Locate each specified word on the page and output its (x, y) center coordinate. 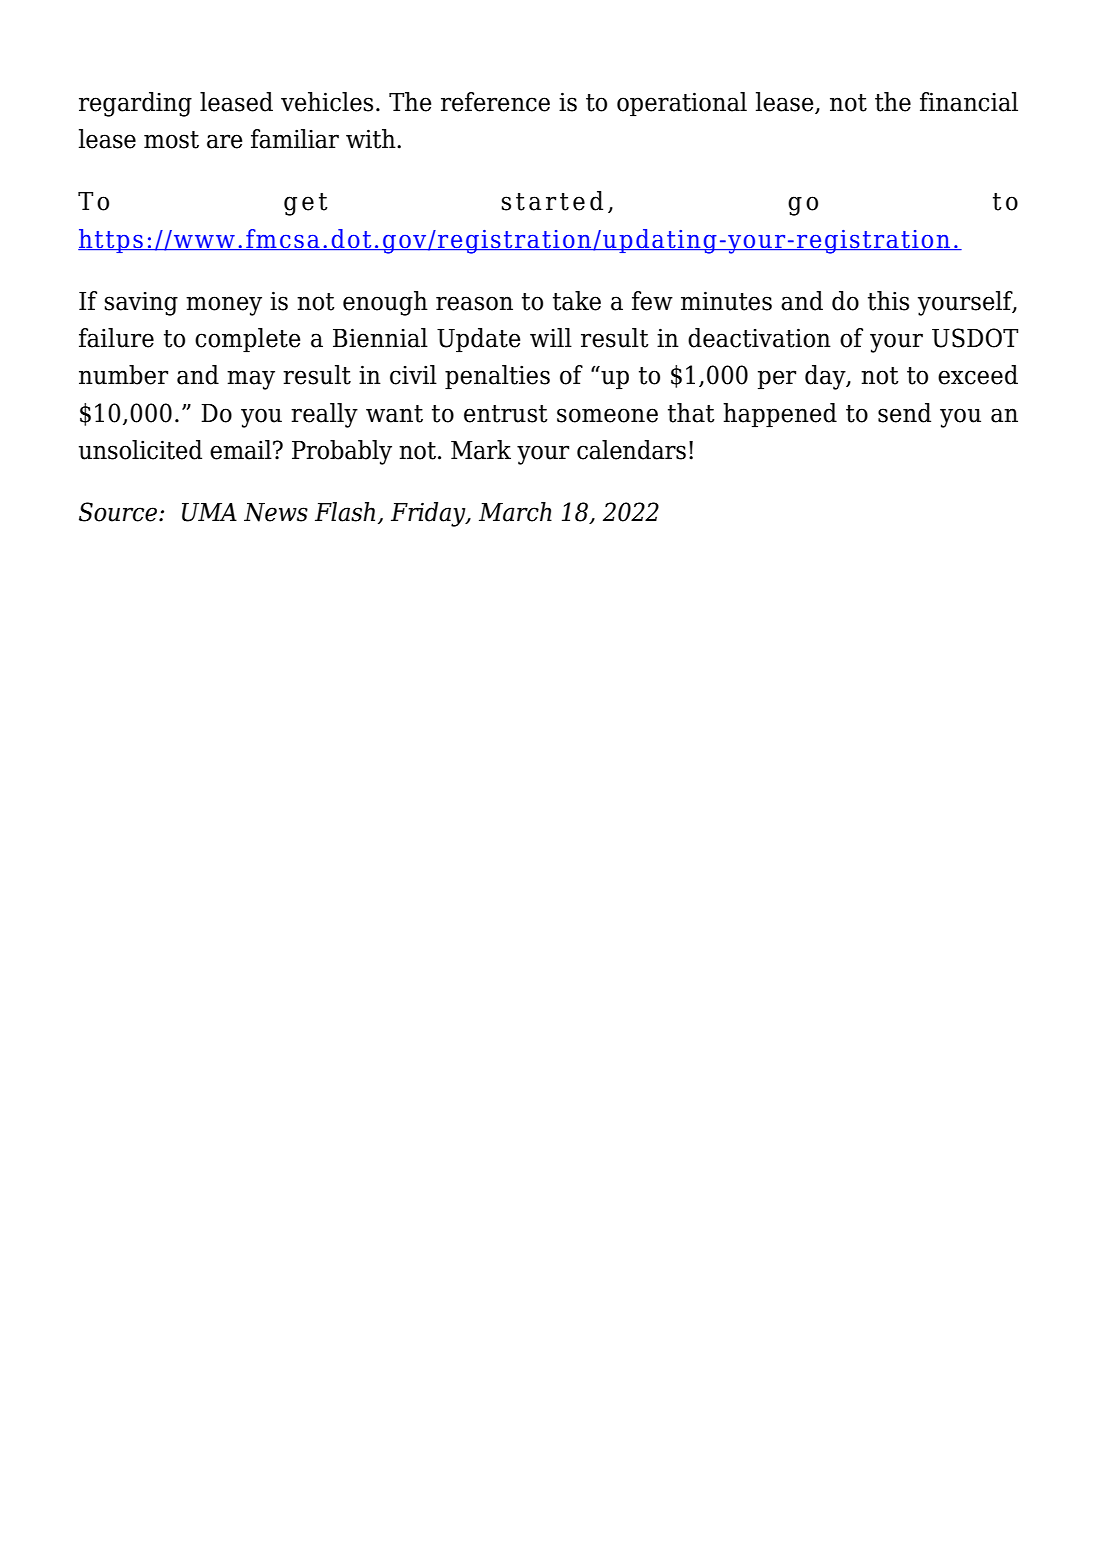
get (306, 204)
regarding (135, 104)
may (251, 380)
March (515, 512)
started (552, 201)
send (904, 413)
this (888, 301)
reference (495, 102)
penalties (497, 377)
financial (969, 102)
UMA (209, 512)
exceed (978, 375)
